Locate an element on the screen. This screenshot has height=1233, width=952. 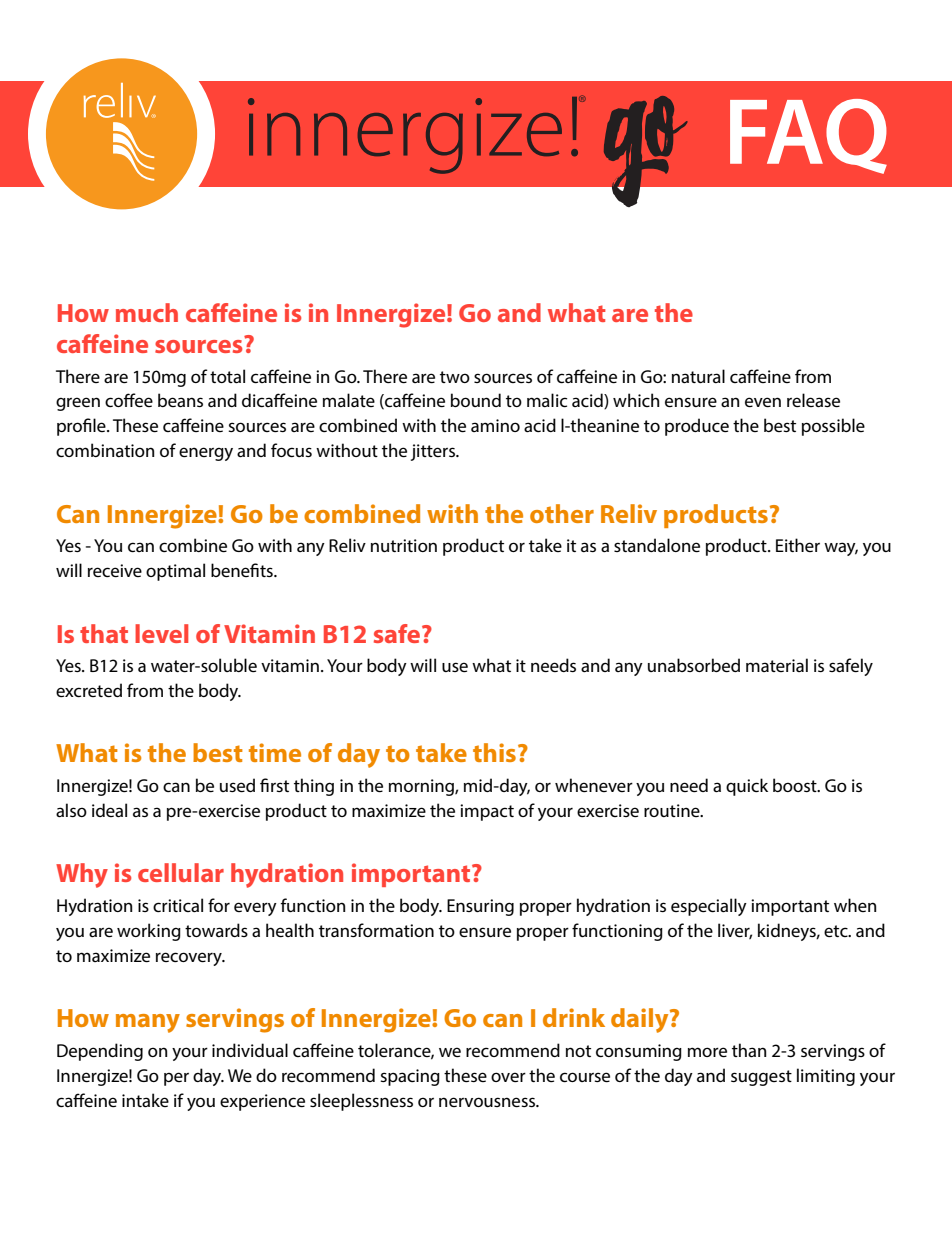
Depending is located at coordinates (100, 1052).
